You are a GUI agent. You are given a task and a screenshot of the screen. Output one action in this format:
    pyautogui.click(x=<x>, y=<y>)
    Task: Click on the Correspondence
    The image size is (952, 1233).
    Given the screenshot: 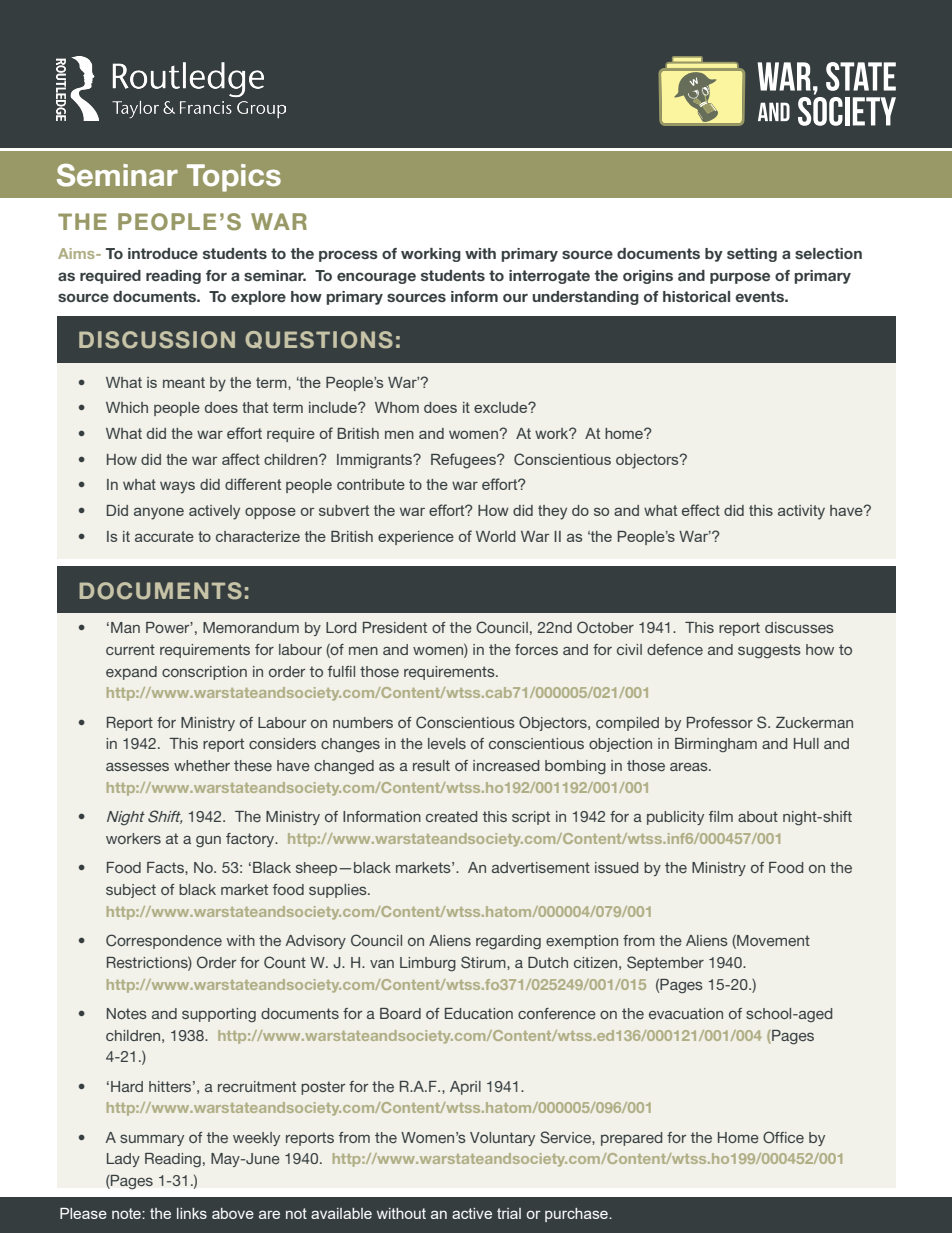 What is the action you would take?
    pyautogui.click(x=164, y=941)
